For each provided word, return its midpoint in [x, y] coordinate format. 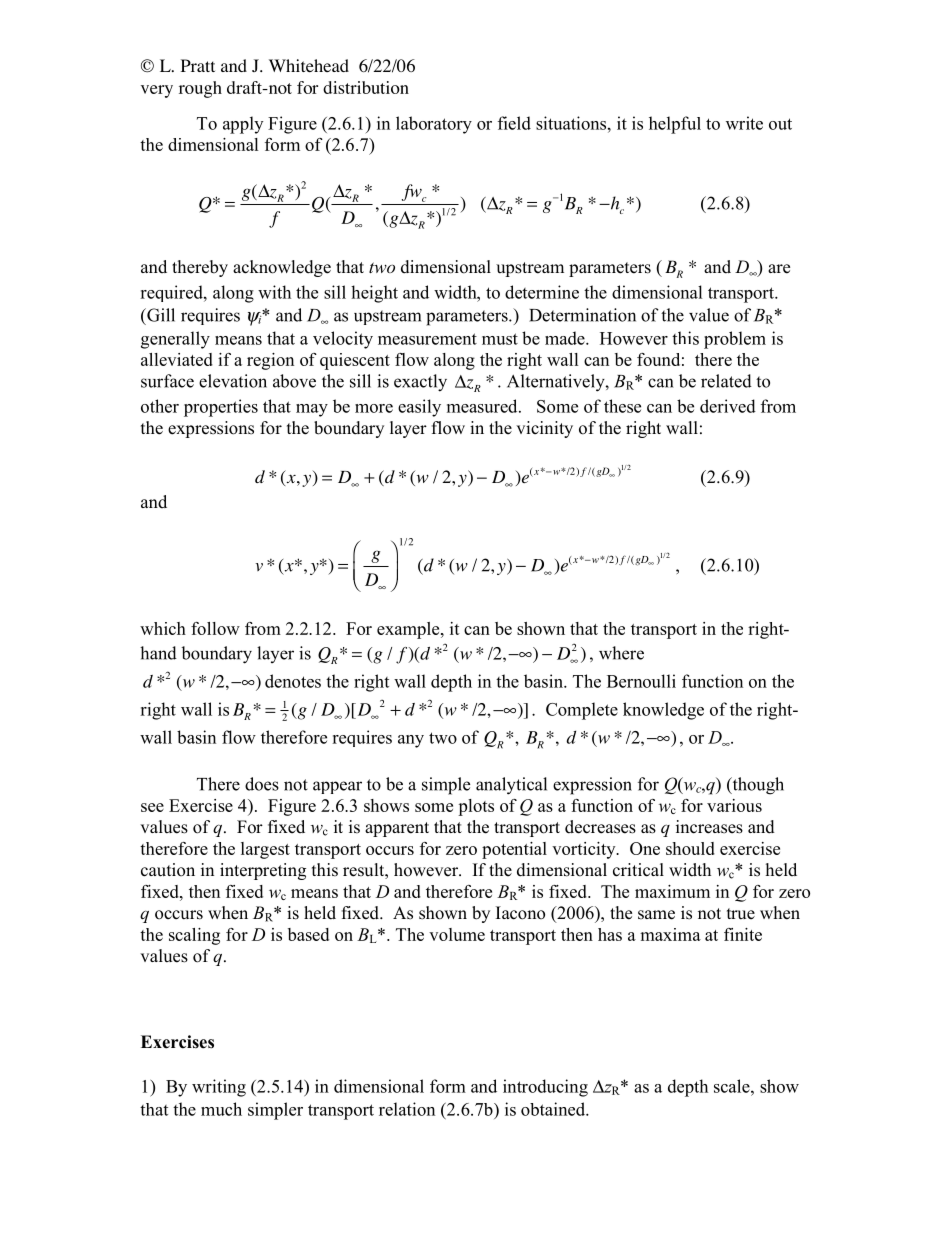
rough [200, 89]
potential [514, 850]
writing [219, 1088]
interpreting [263, 871]
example [409, 630]
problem [735, 340]
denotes [293, 681]
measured [483, 406]
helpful [675, 125]
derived [728, 406]
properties [221, 408]
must [500, 339]
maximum [672, 891]
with [274, 292]
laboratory [434, 125]
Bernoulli [641, 681]
